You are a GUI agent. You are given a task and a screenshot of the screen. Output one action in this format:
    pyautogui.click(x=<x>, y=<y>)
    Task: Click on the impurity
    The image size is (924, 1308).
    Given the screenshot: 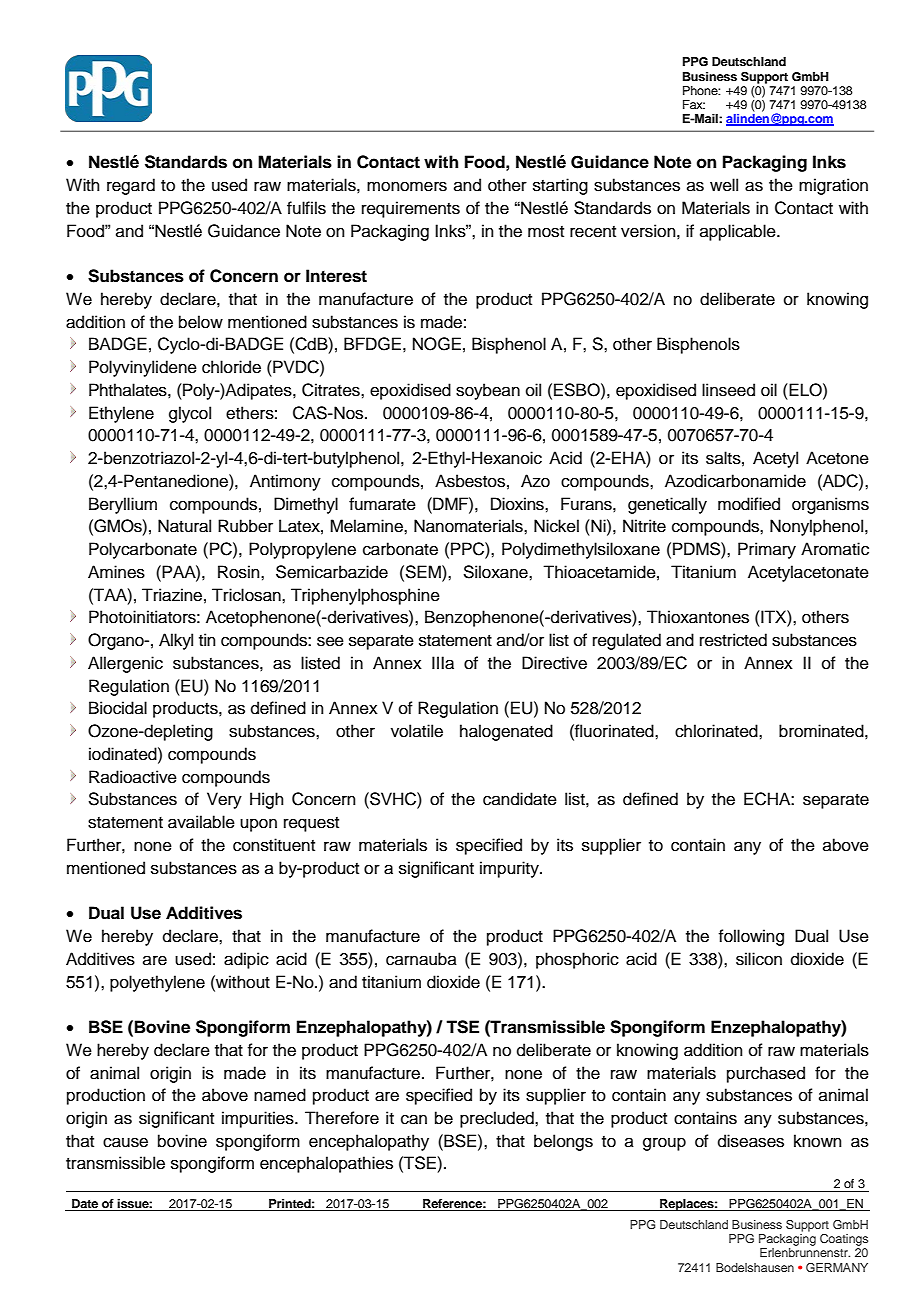 What is the action you would take?
    pyautogui.click(x=510, y=869)
